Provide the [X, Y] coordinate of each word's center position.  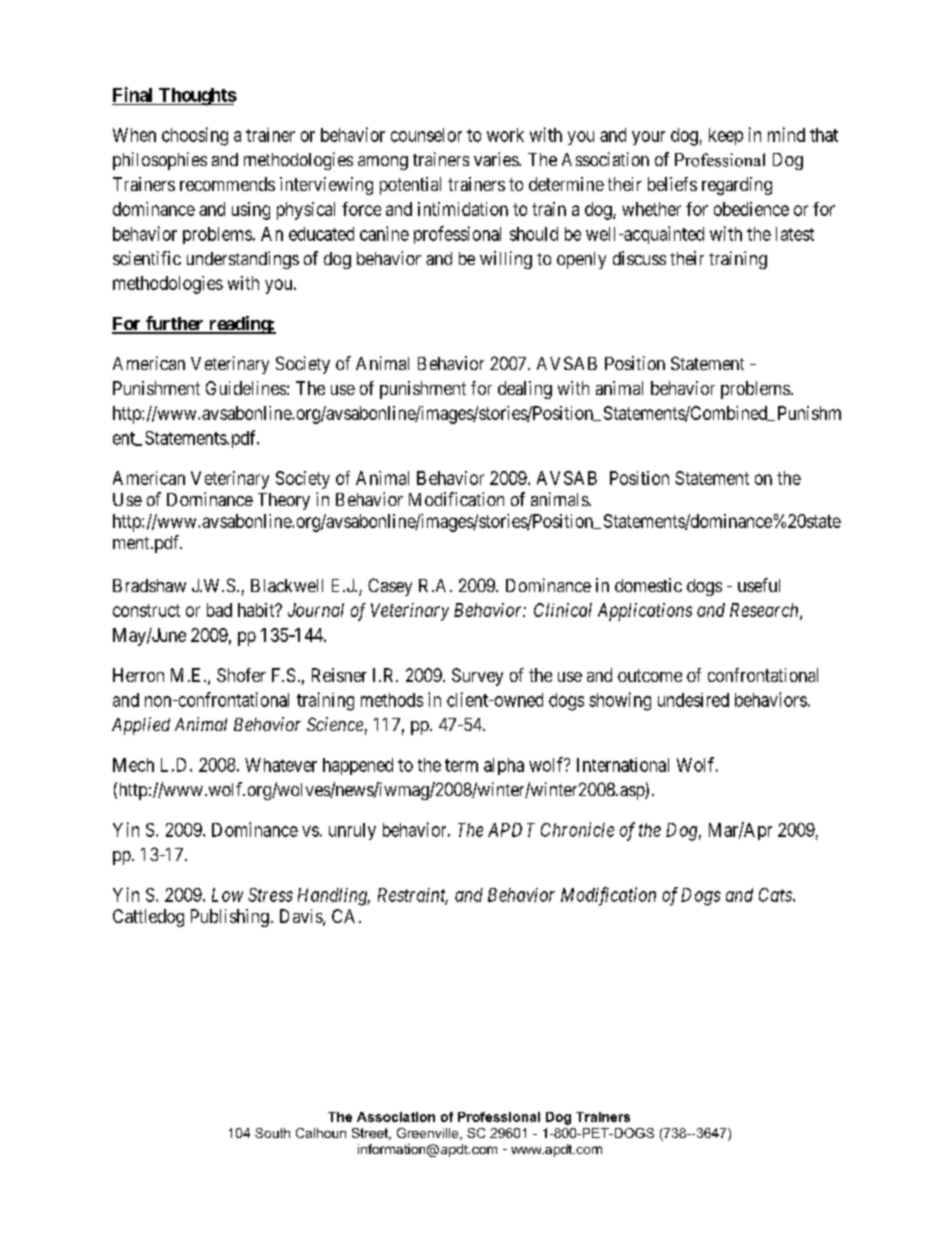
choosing [195, 136]
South [272, 1133]
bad [219, 610]
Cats [776, 895]
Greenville [429, 1134]
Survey [477, 677]
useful [759, 585]
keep [726, 136]
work [505, 135]
